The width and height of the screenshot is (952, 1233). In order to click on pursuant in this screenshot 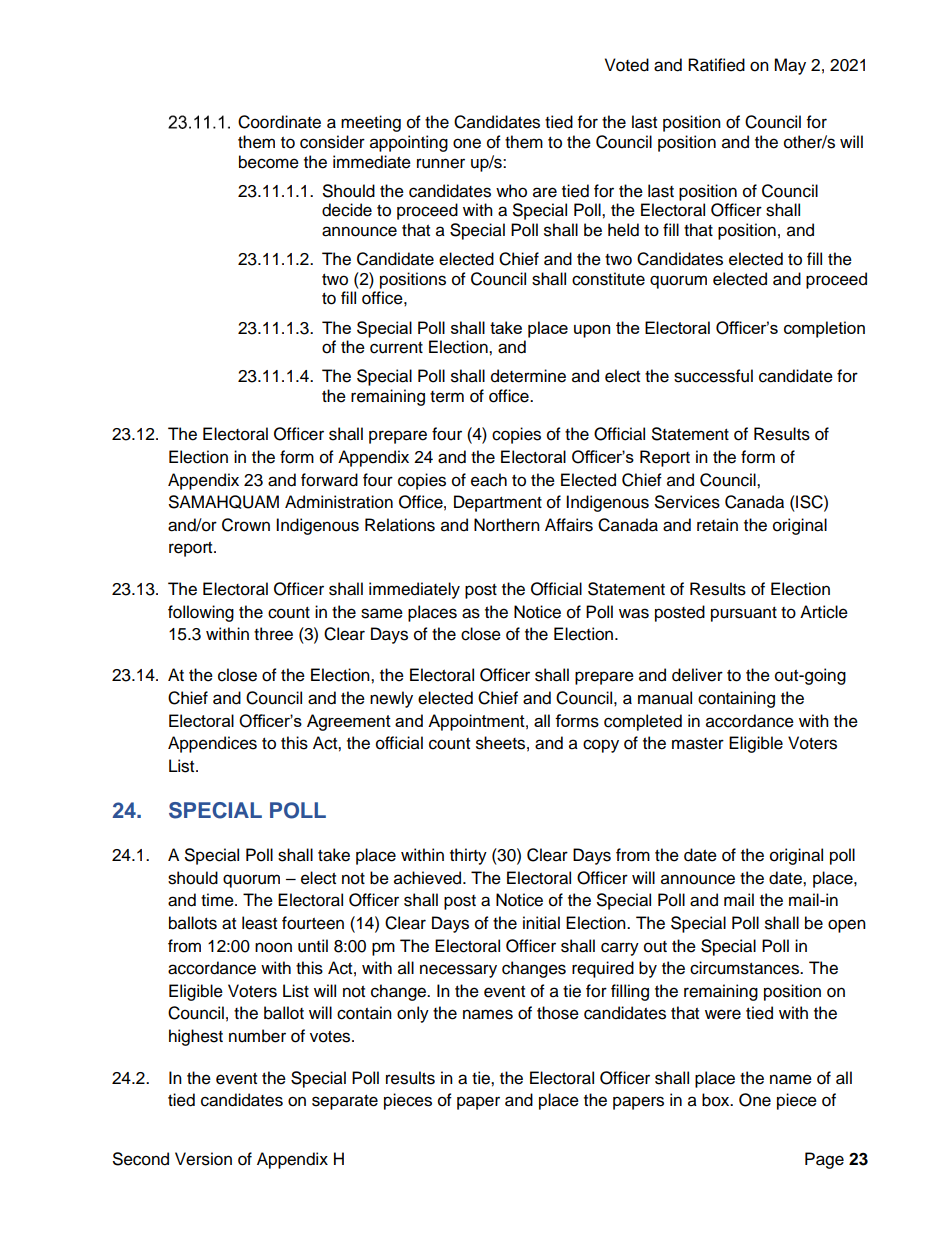, I will do `click(744, 614)`.
